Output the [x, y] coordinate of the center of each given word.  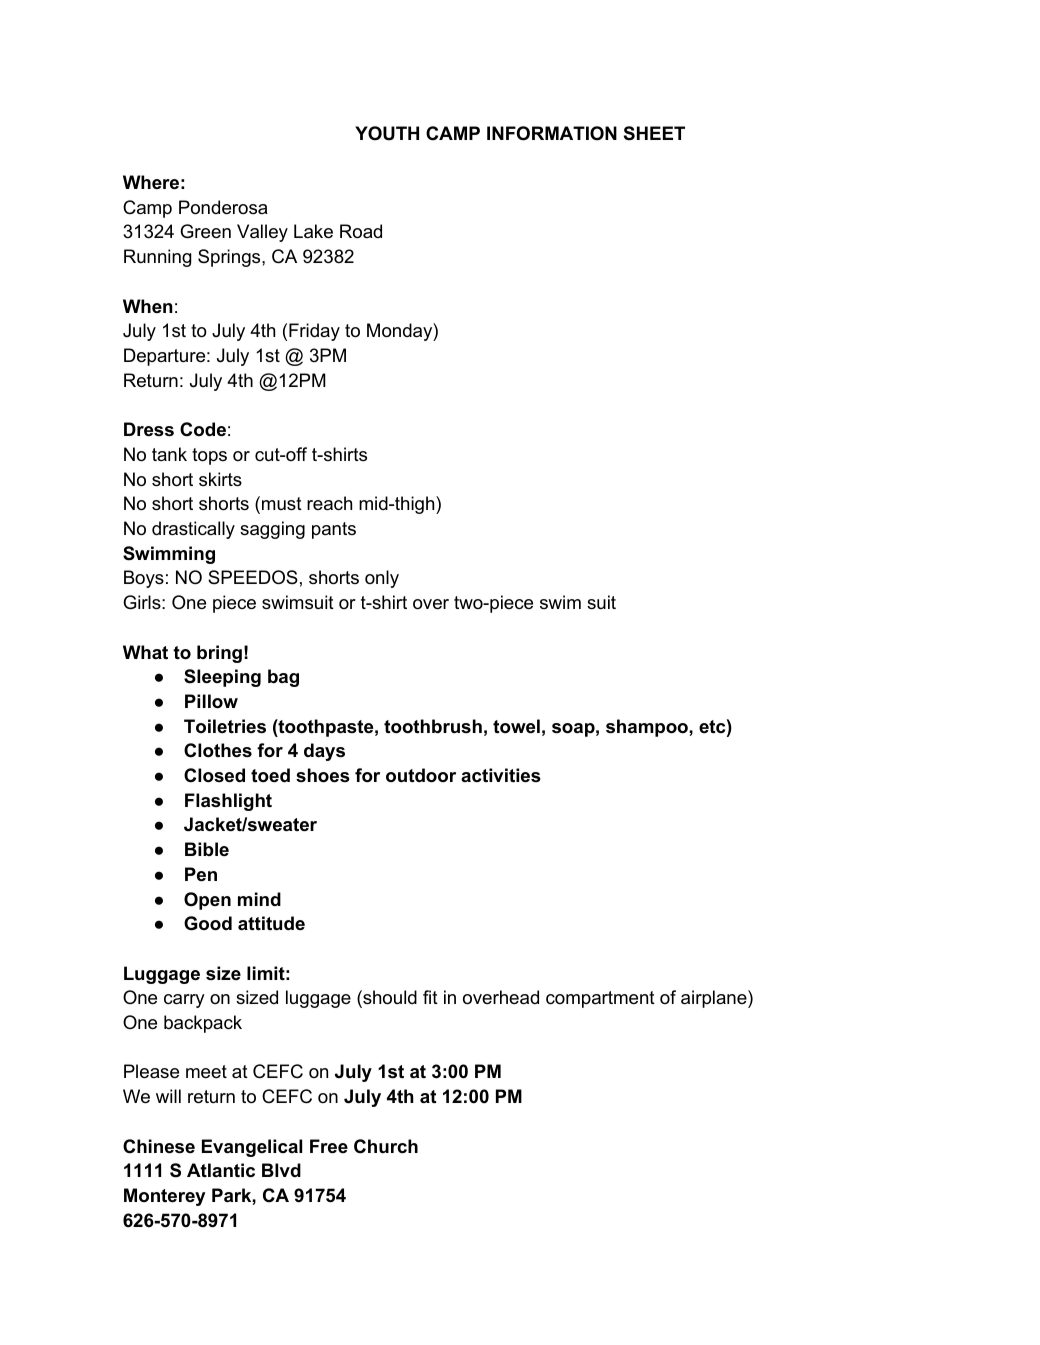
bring [219, 654]
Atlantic [221, 1170]
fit [430, 997]
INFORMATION [552, 133]
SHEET [654, 133]
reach [329, 503]
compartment [600, 999]
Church [386, 1146]
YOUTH [387, 133]
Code [203, 429]
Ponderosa [223, 207]
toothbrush [433, 726]
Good [208, 923]
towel [516, 726]
